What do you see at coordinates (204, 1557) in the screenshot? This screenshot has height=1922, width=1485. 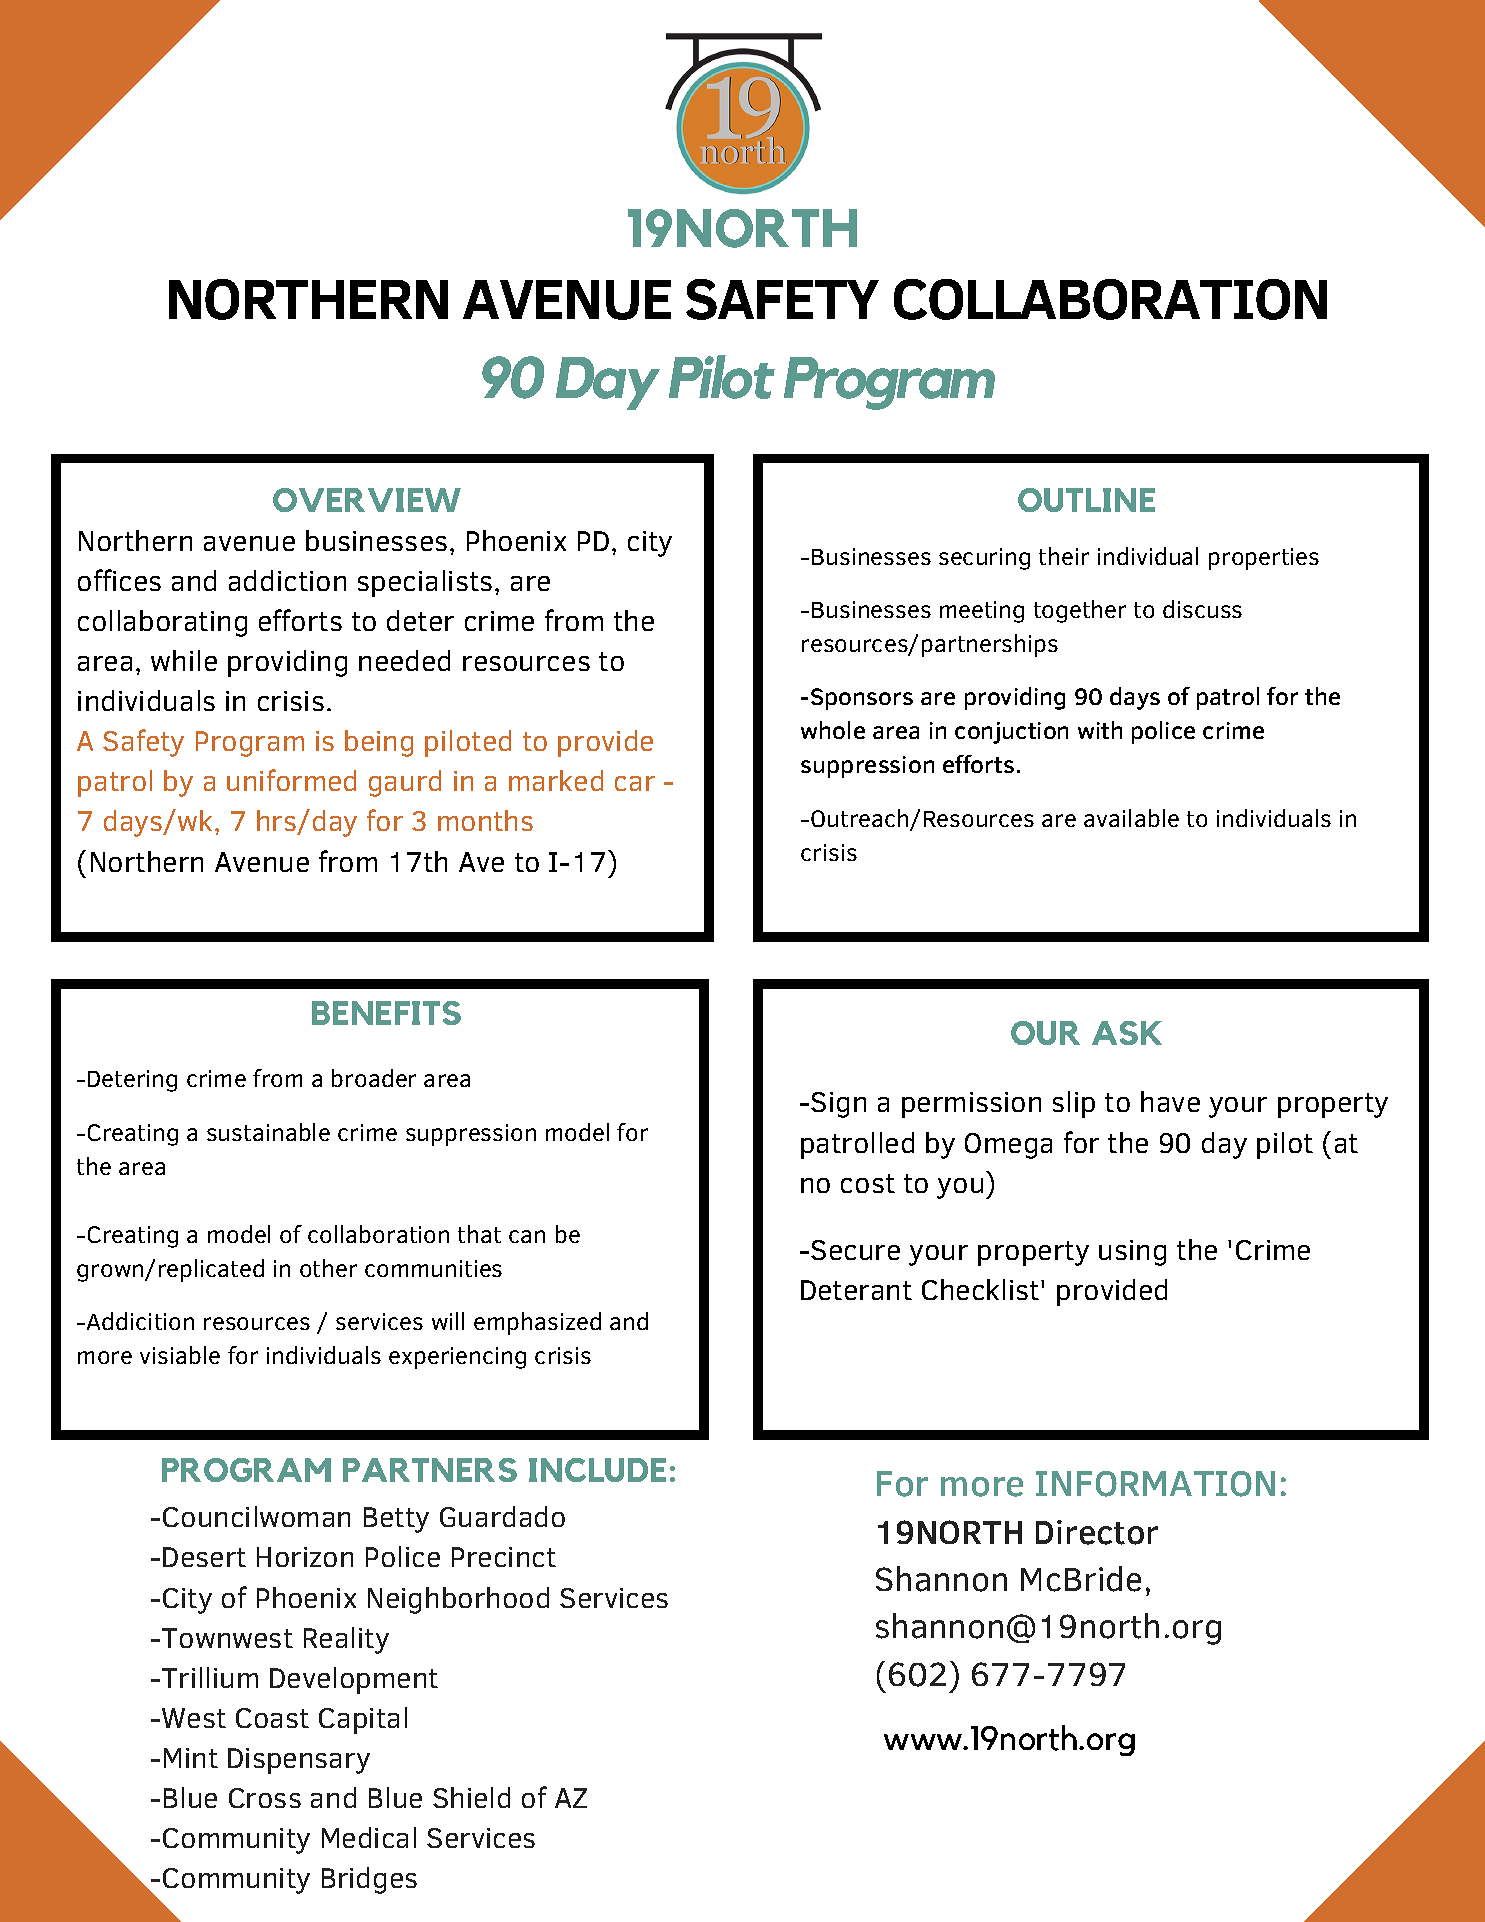 I see `Desert` at bounding box center [204, 1557].
